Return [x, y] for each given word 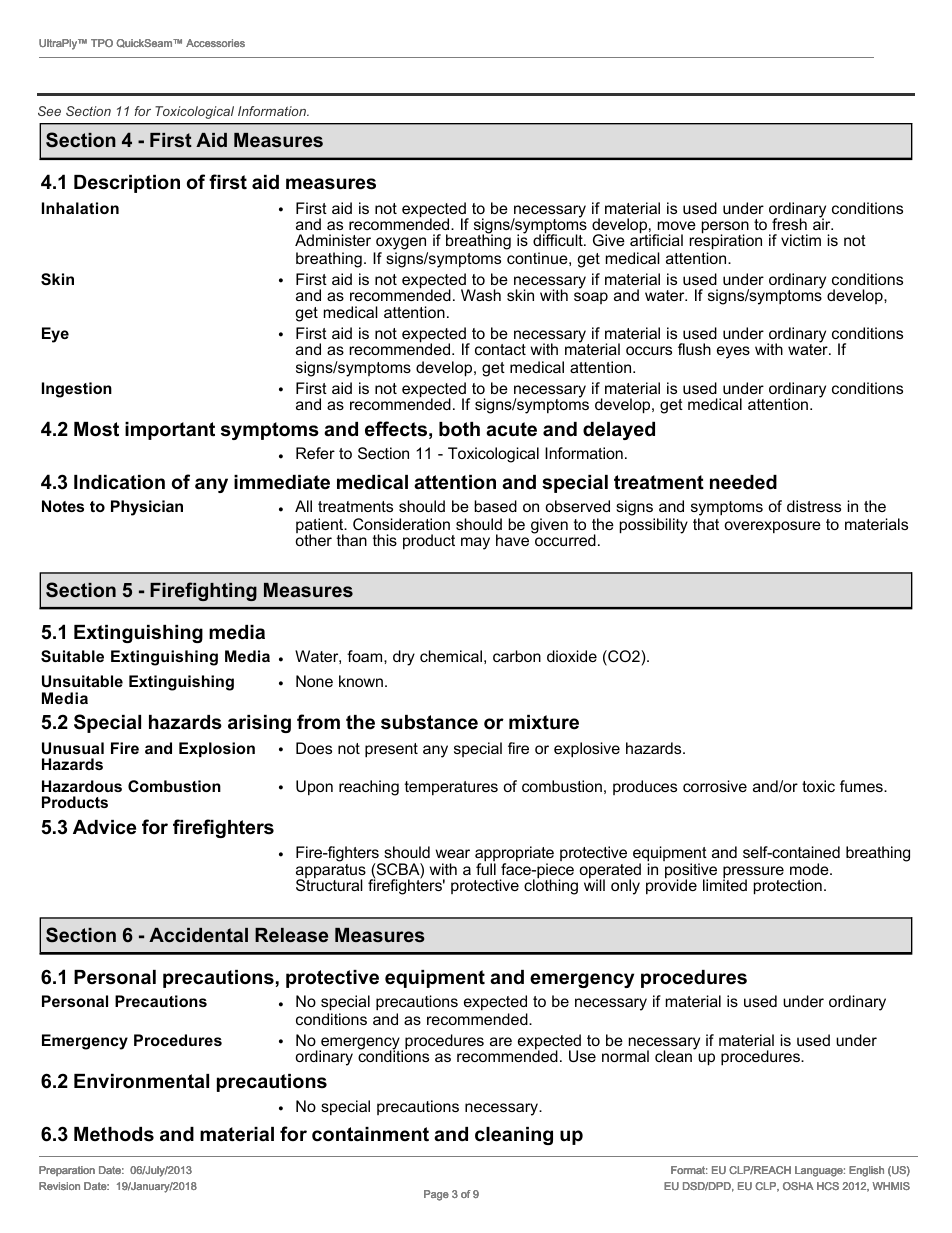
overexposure [772, 527]
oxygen [401, 245]
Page [436, 1195]
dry [404, 658]
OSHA [798, 1186]
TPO [102, 43]
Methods [114, 1134]
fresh [789, 224]
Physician [147, 508]
